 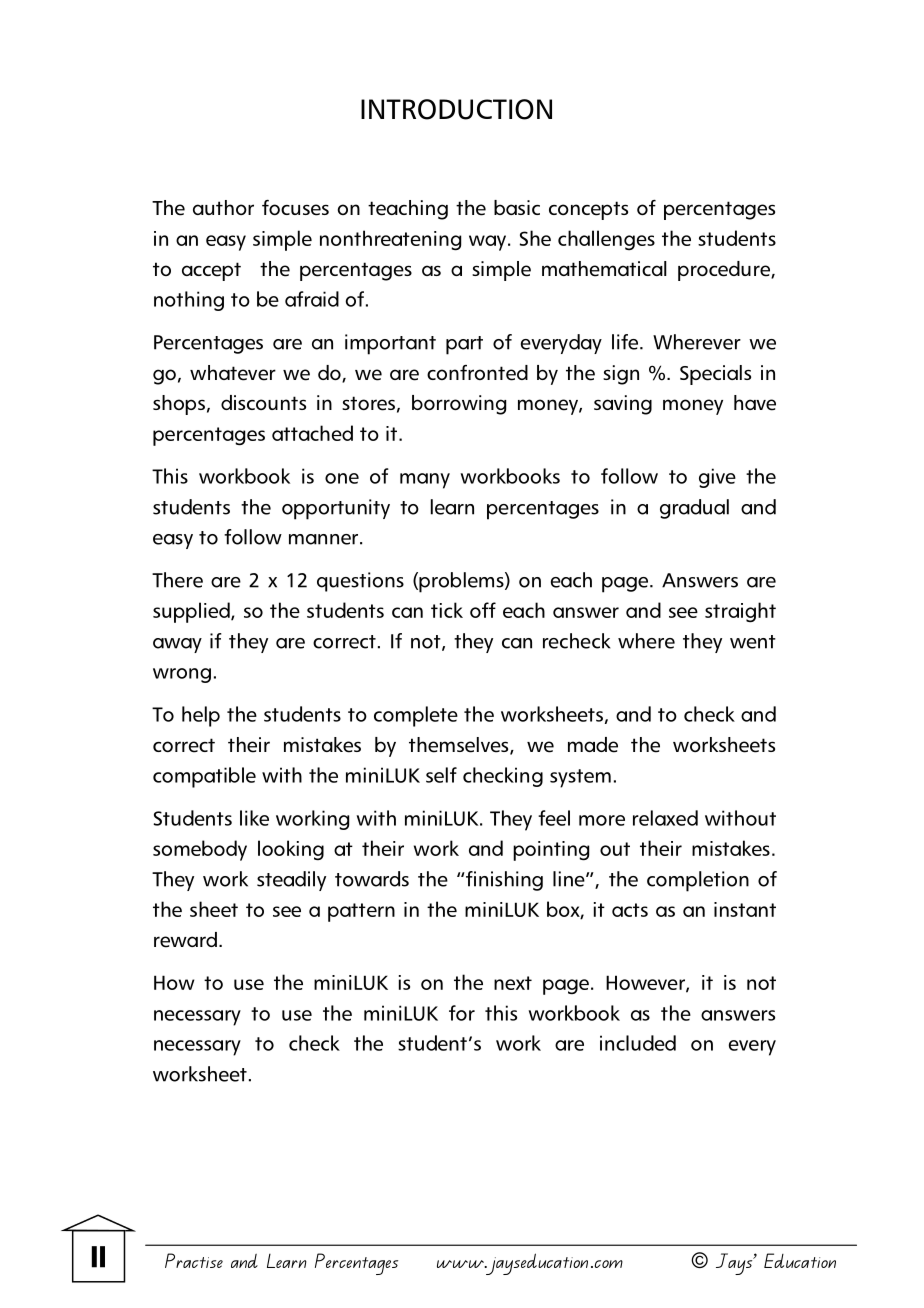 What do you see at coordinates (223, 207) in the page?
I see `author` at bounding box center [223, 207].
